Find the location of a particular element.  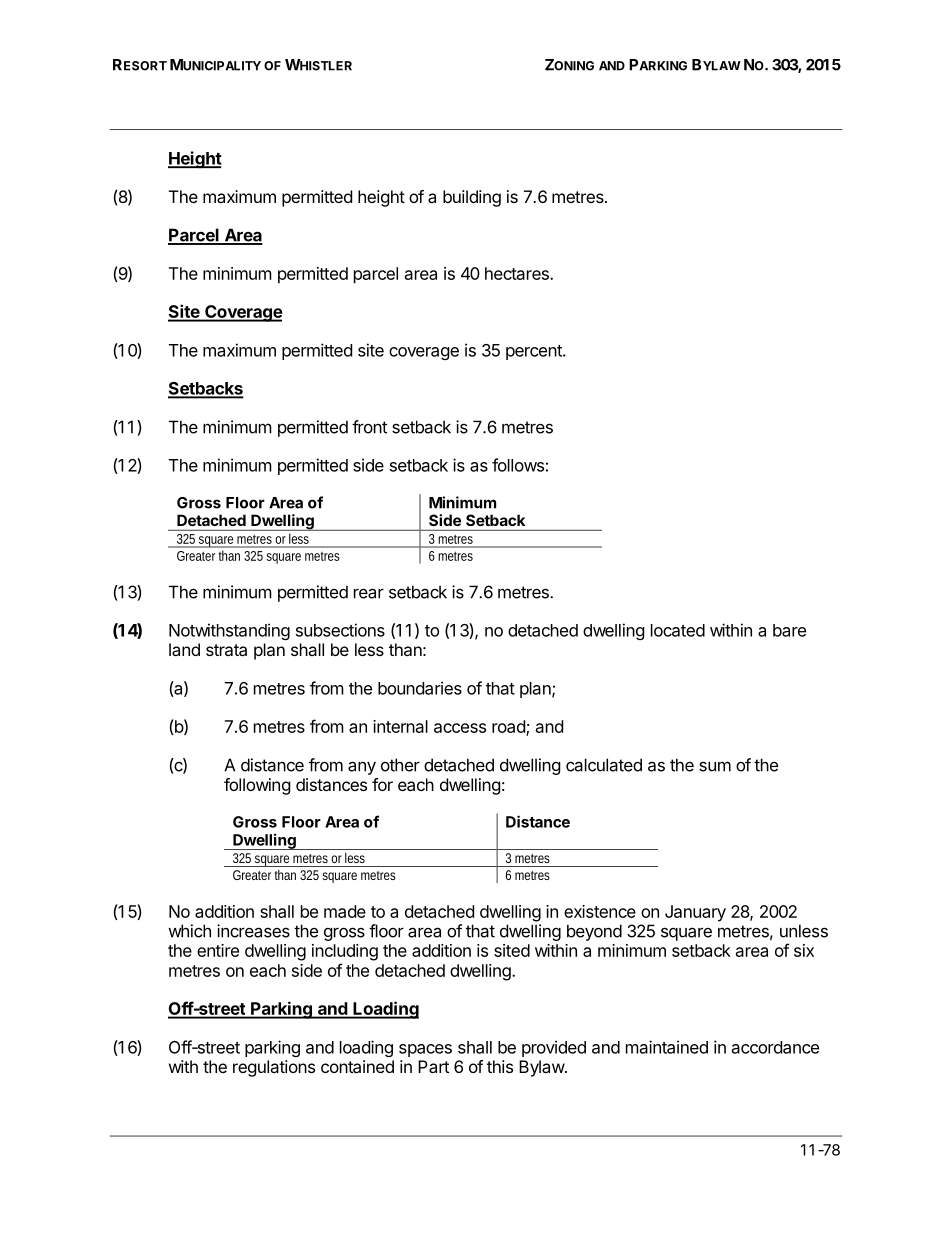

this is located at coordinates (500, 1066).
